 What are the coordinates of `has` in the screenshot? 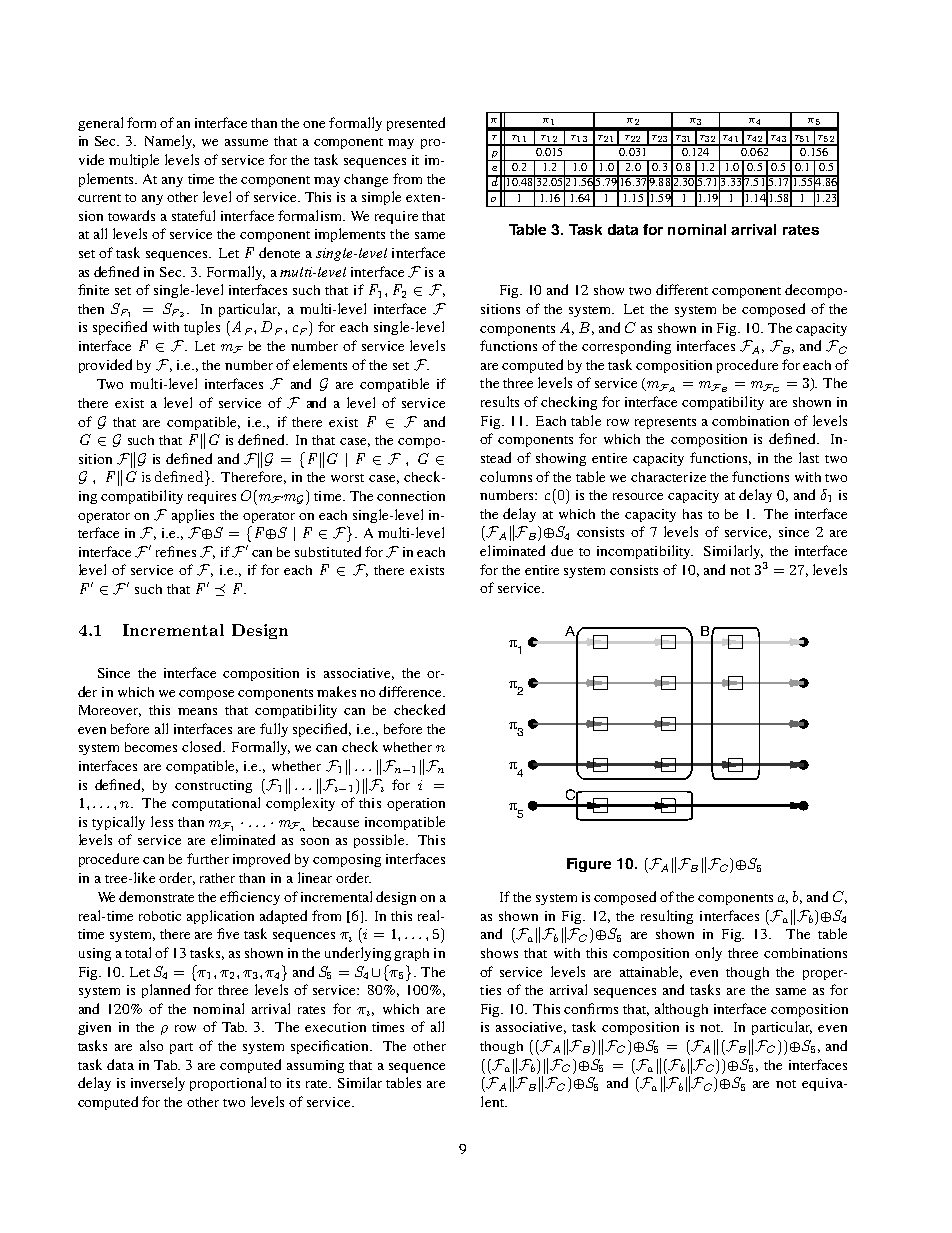 It's located at (692, 514).
